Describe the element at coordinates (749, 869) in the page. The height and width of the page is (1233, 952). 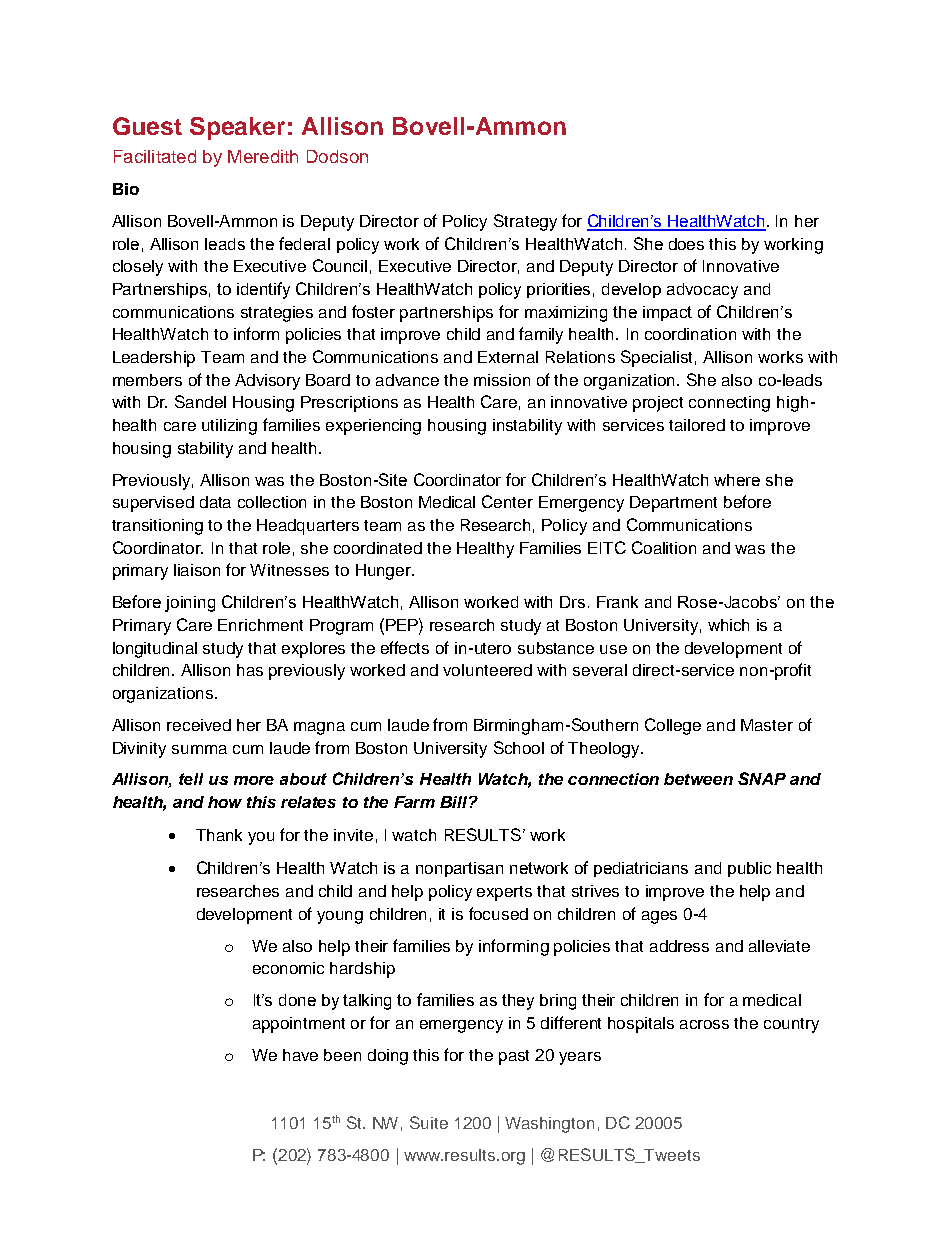
I see `public` at that location.
